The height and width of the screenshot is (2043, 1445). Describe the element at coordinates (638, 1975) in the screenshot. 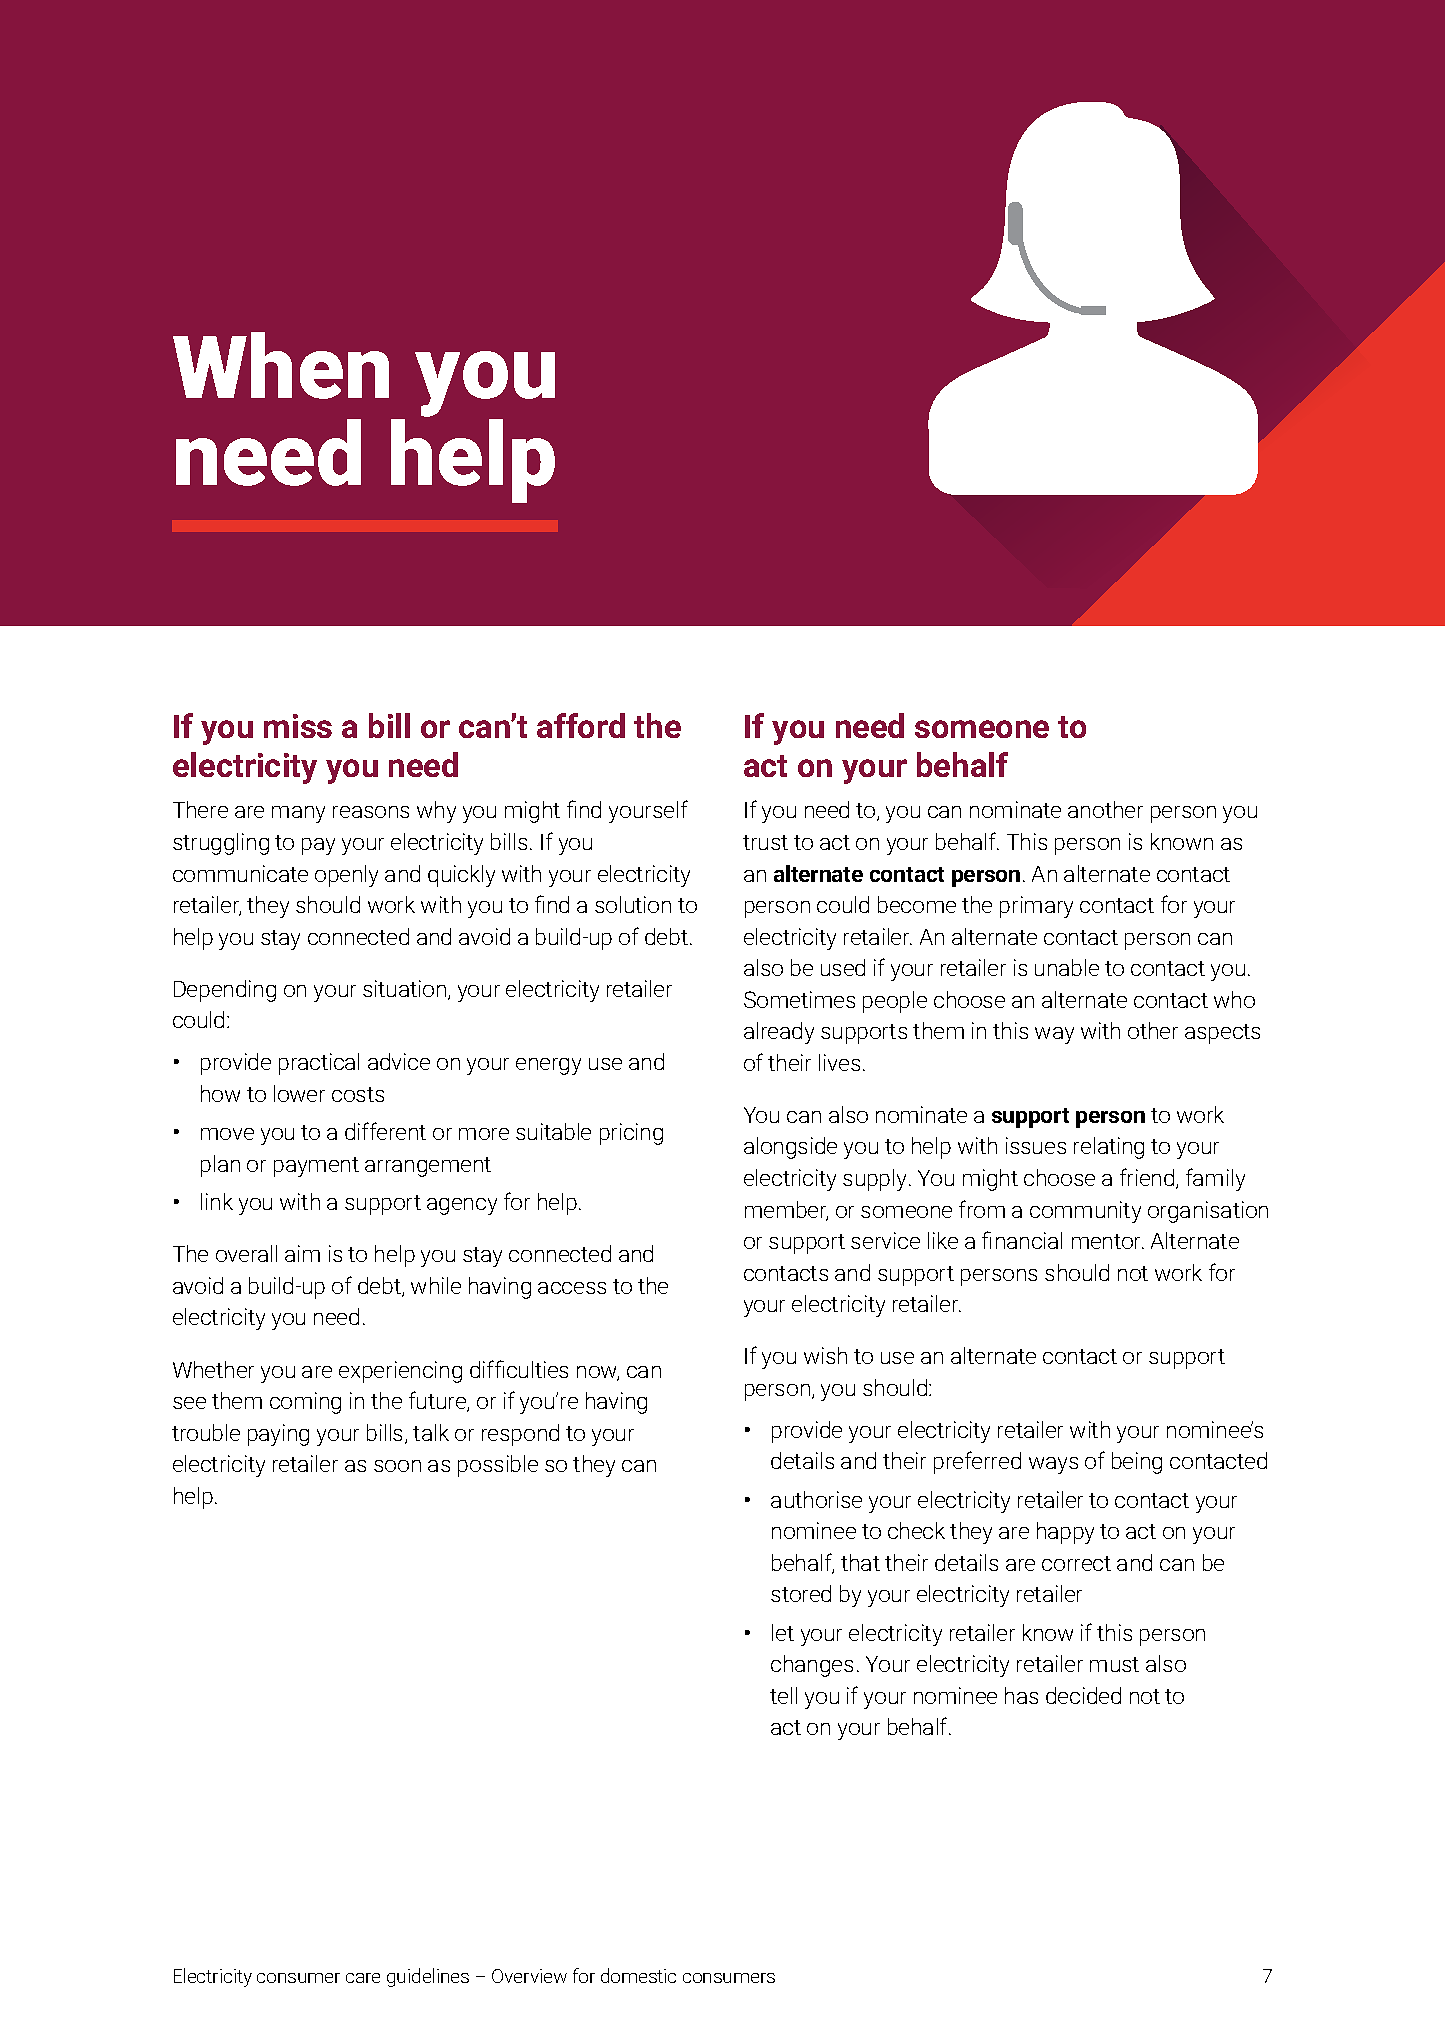

I see `domestic` at that location.
